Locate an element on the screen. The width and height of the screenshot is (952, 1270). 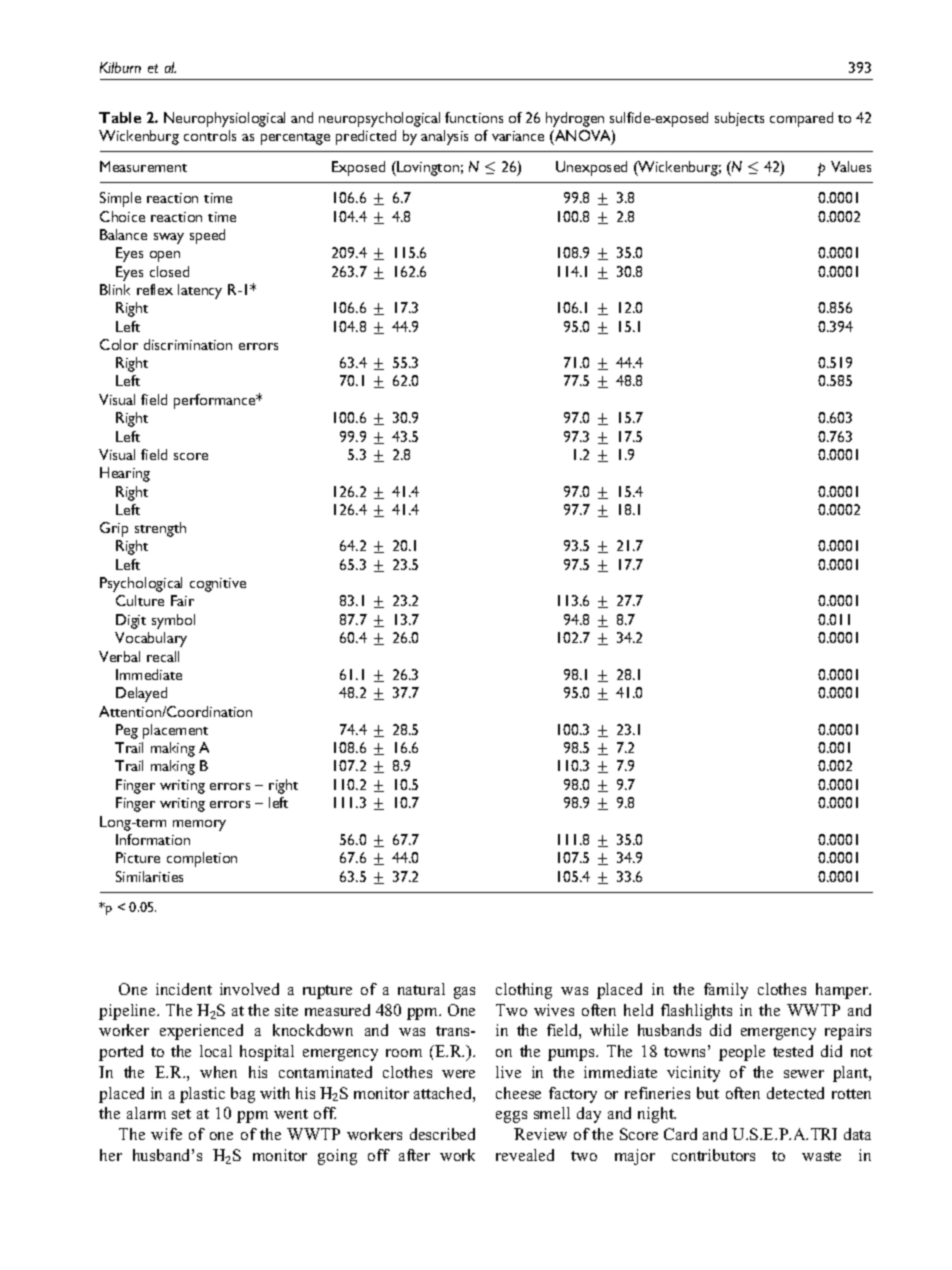
cognitive is located at coordinates (218, 585).
